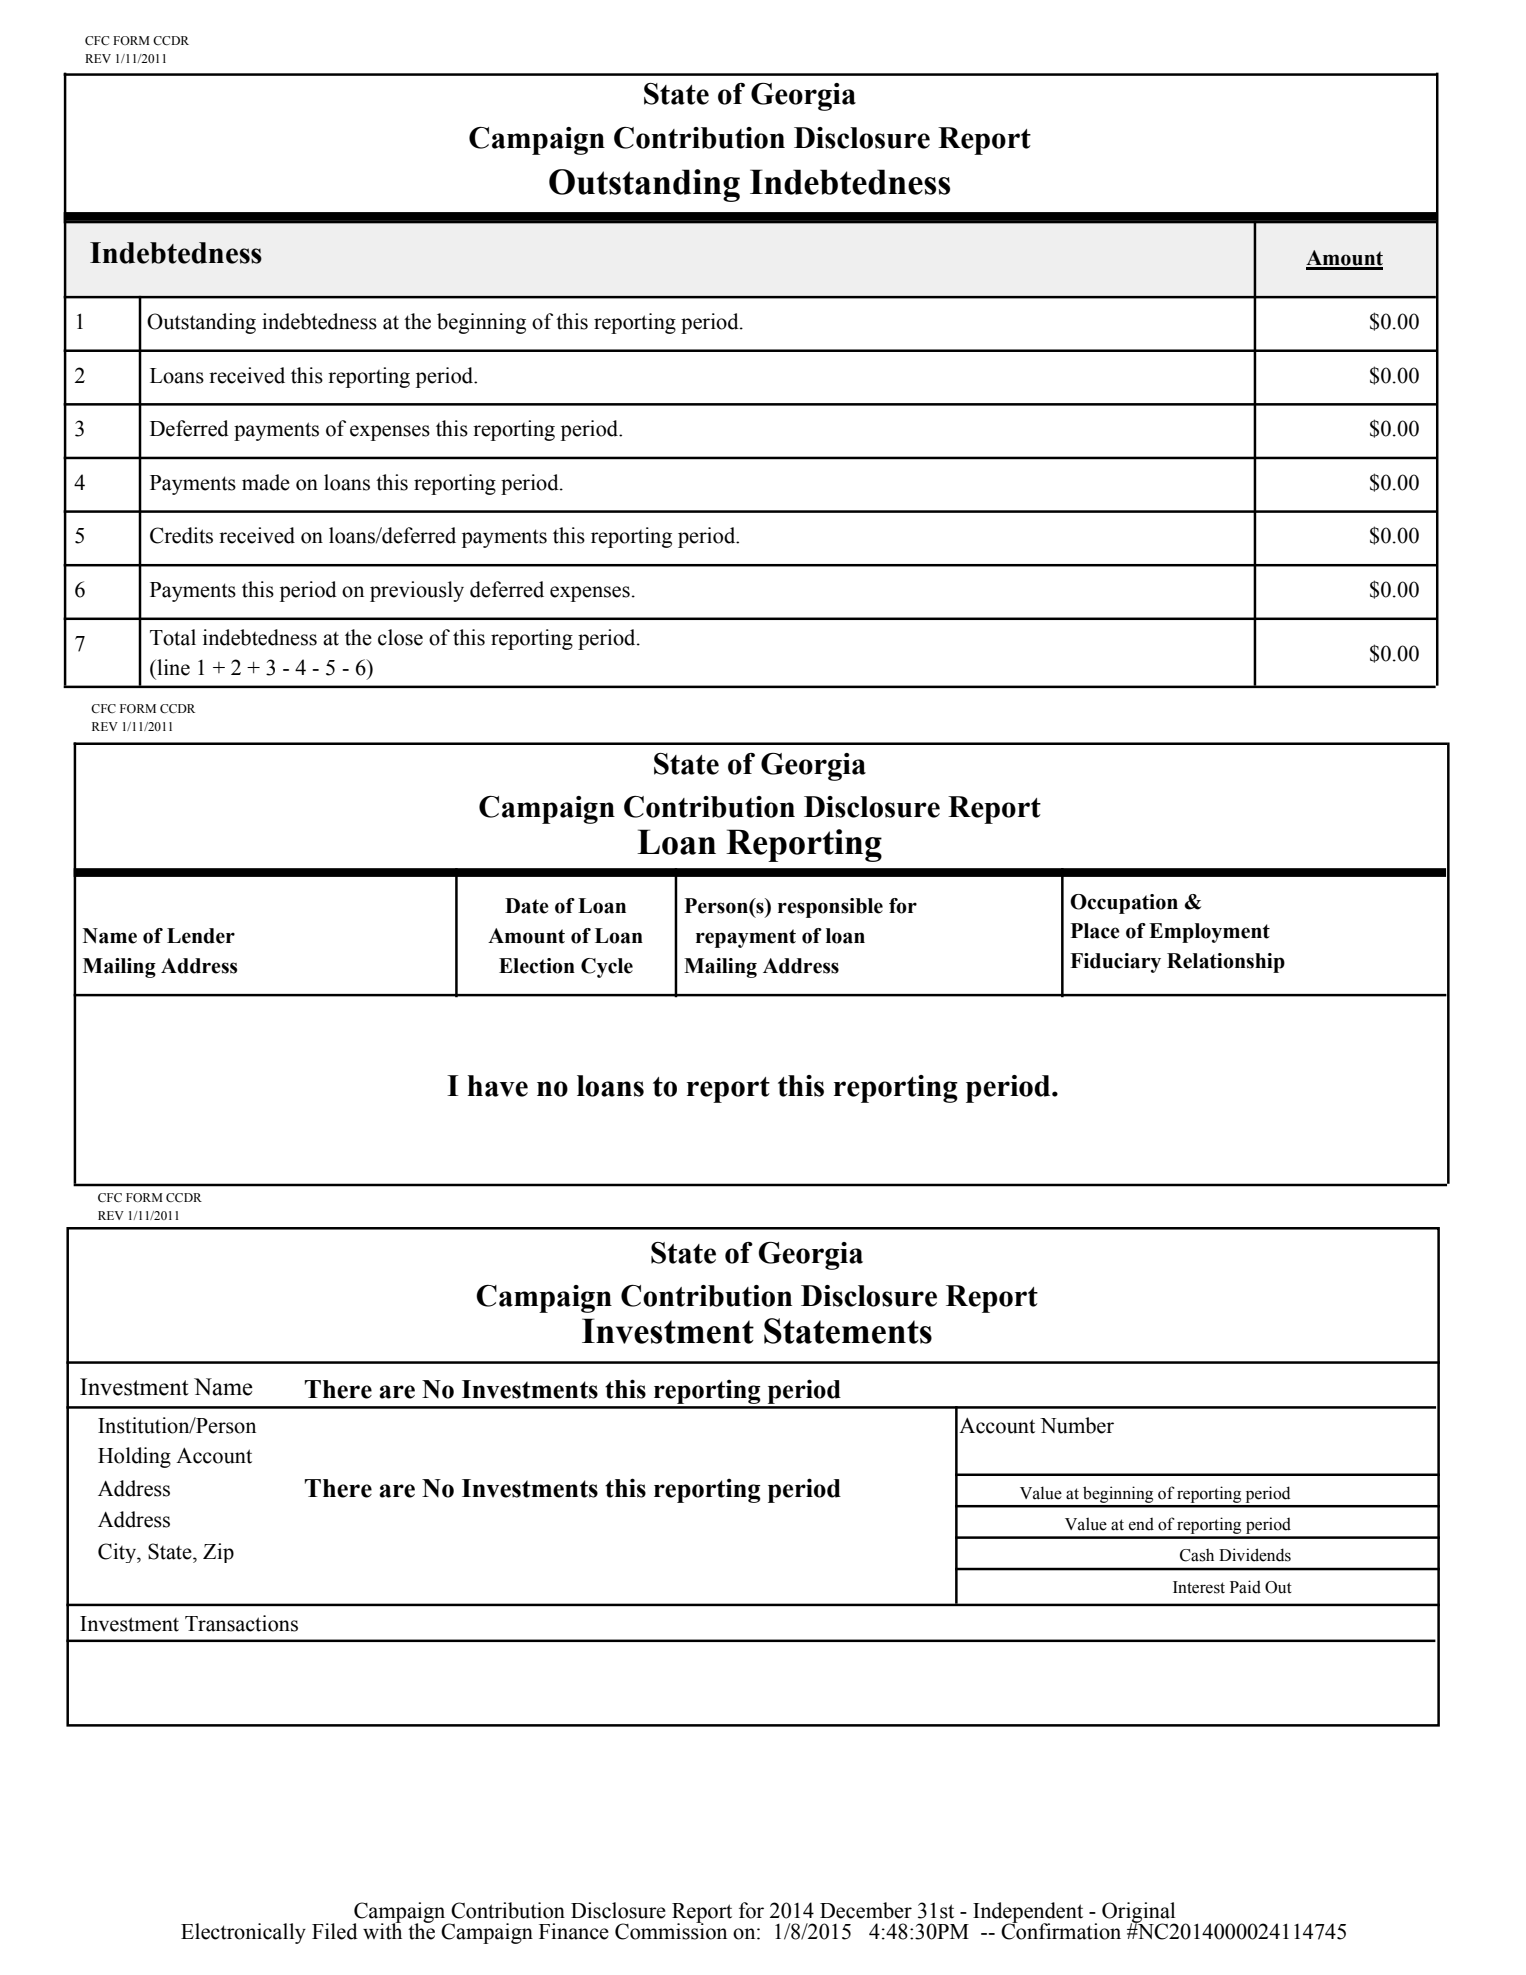 This screenshot has height=1975, width=1526. What do you see at coordinates (1124, 904) in the screenshot?
I see `Occupation` at bounding box center [1124, 904].
